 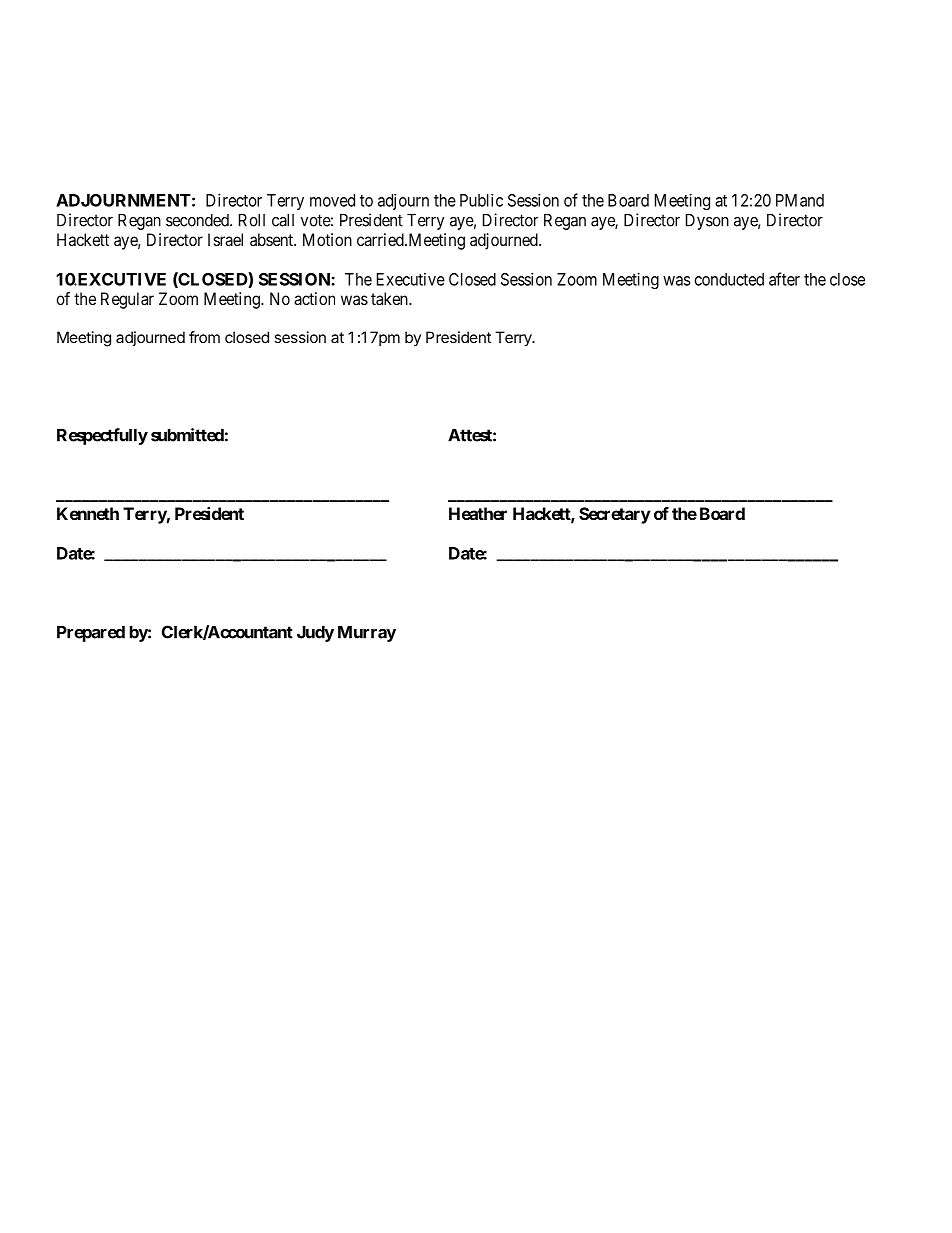 I want to click on Secretary, so click(x=615, y=515).
